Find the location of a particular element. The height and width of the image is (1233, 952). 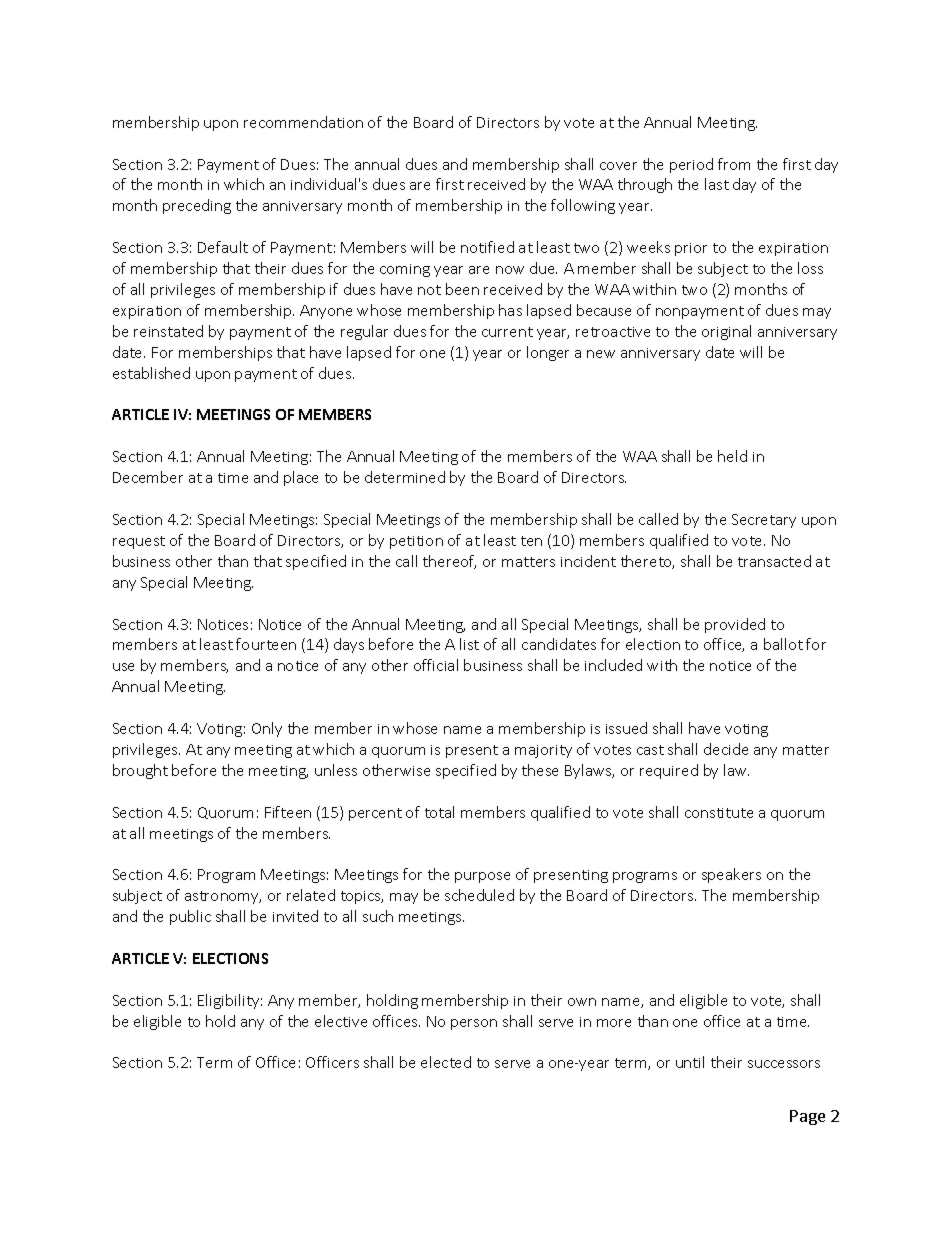

December is located at coordinates (148, 477).
